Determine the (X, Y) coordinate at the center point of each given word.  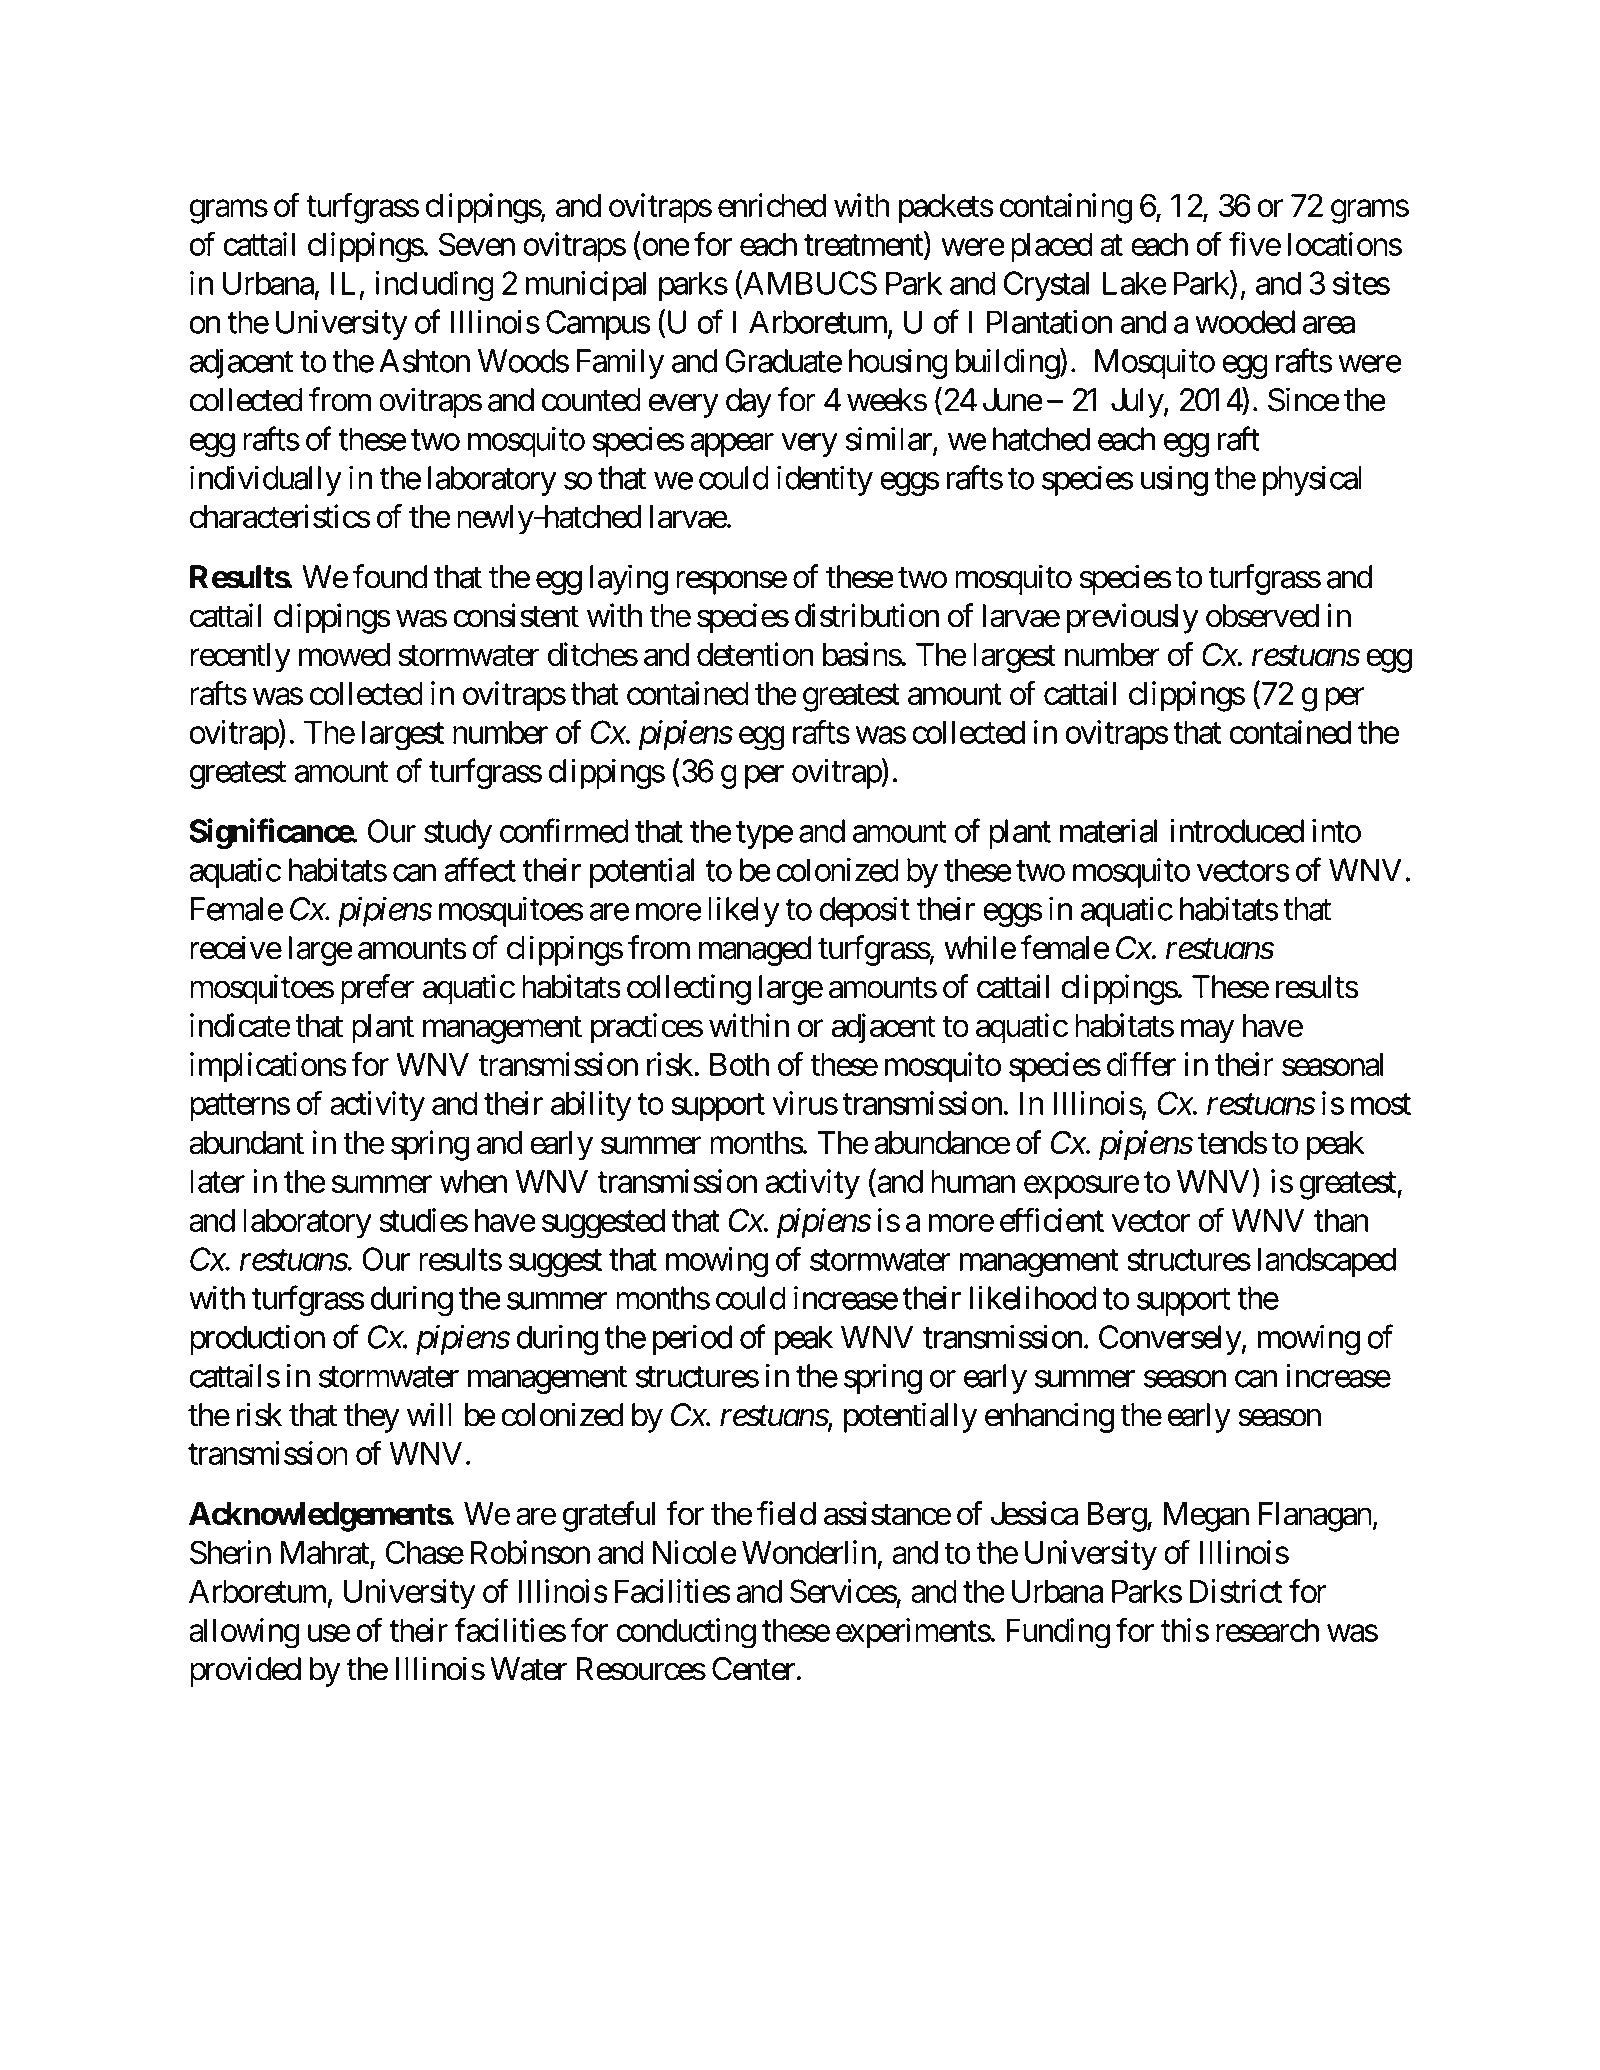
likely (744, 911)
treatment (863, 245)
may (1208, 1032)
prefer (378, 989)
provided (245, 1671)
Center (753, 1669)
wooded (1245, 322)
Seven (477, 244)
